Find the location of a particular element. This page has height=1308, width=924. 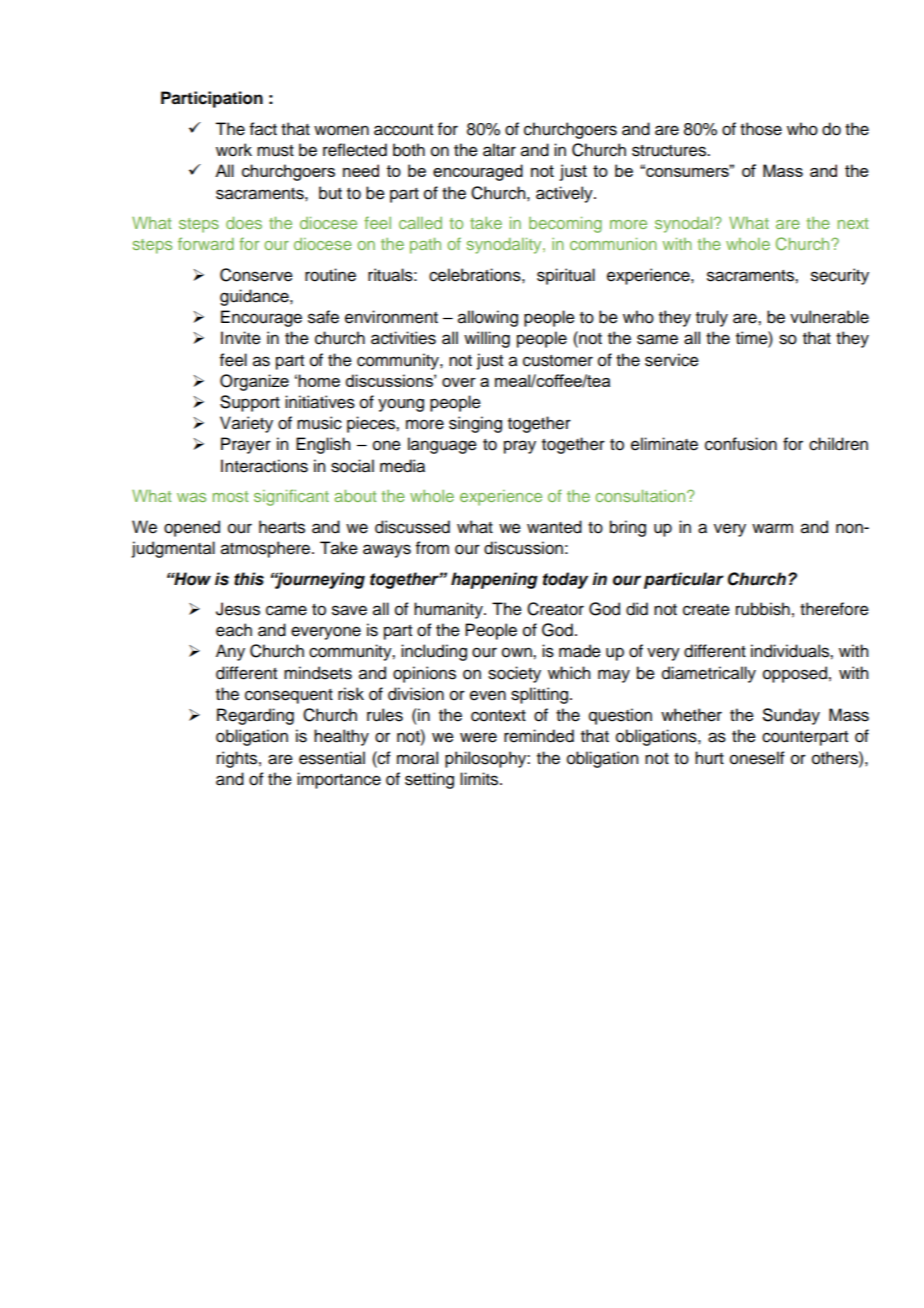

altar is located at coordinates (499, 150).
